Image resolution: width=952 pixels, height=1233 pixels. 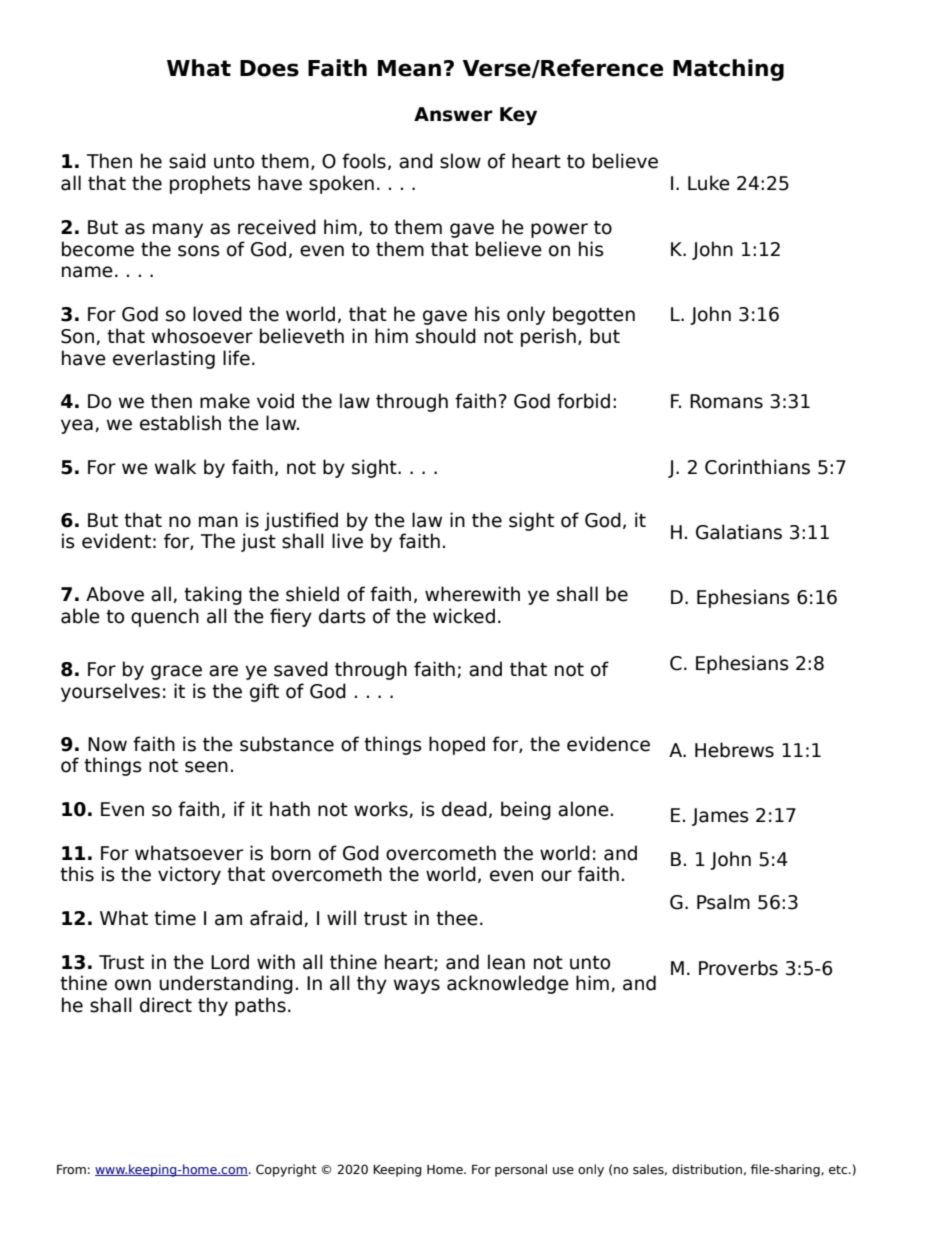 I want to click on Matching, so click(x=728, y=70).
